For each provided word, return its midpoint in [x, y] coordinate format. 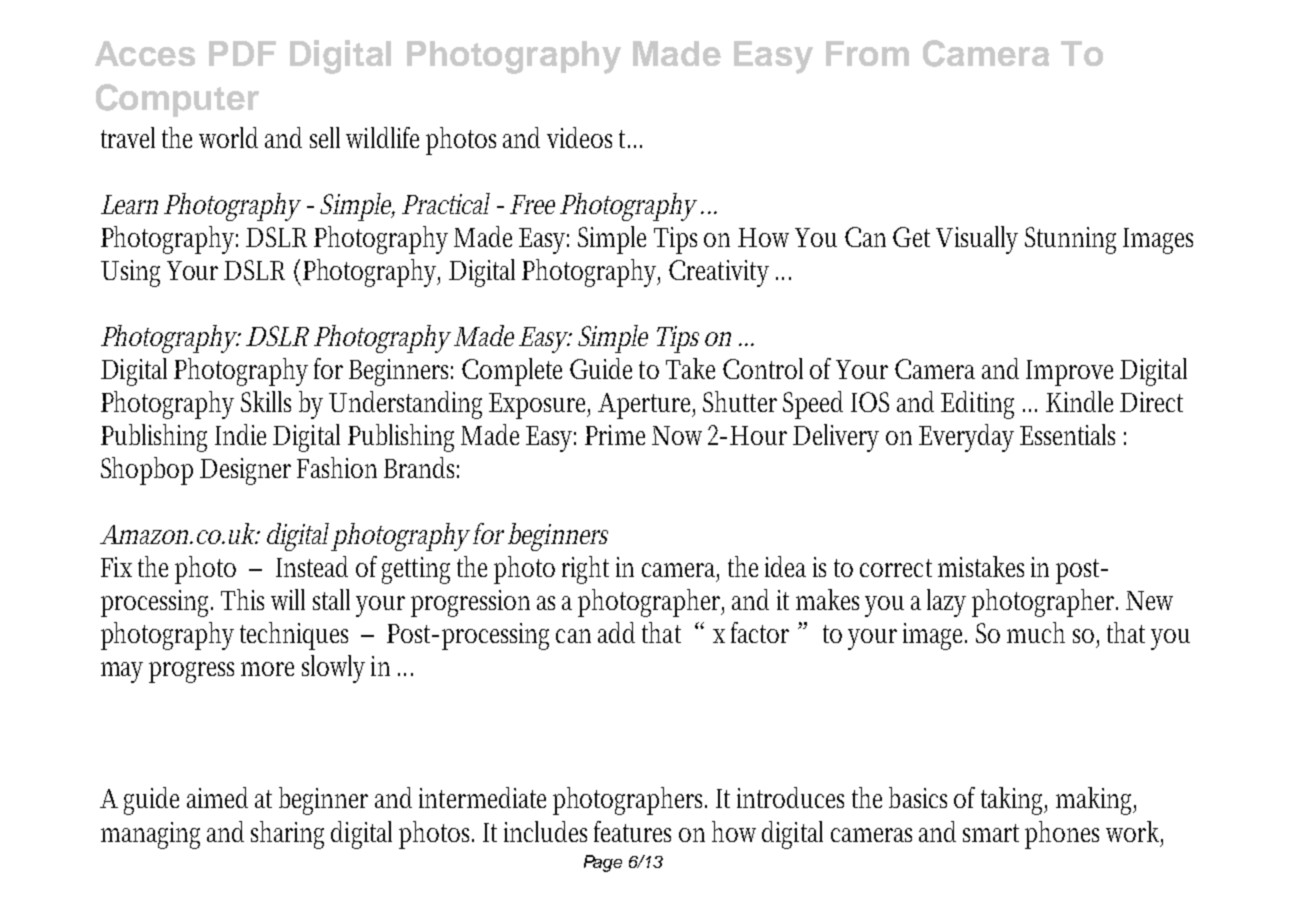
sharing [287, 835]
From [867, 53]
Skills [266, 401]
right [585, 570]
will [288, 599]
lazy [946, 603]
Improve [1069, 373]
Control [763, 368]
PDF [242, 53]
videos [579, 137]
